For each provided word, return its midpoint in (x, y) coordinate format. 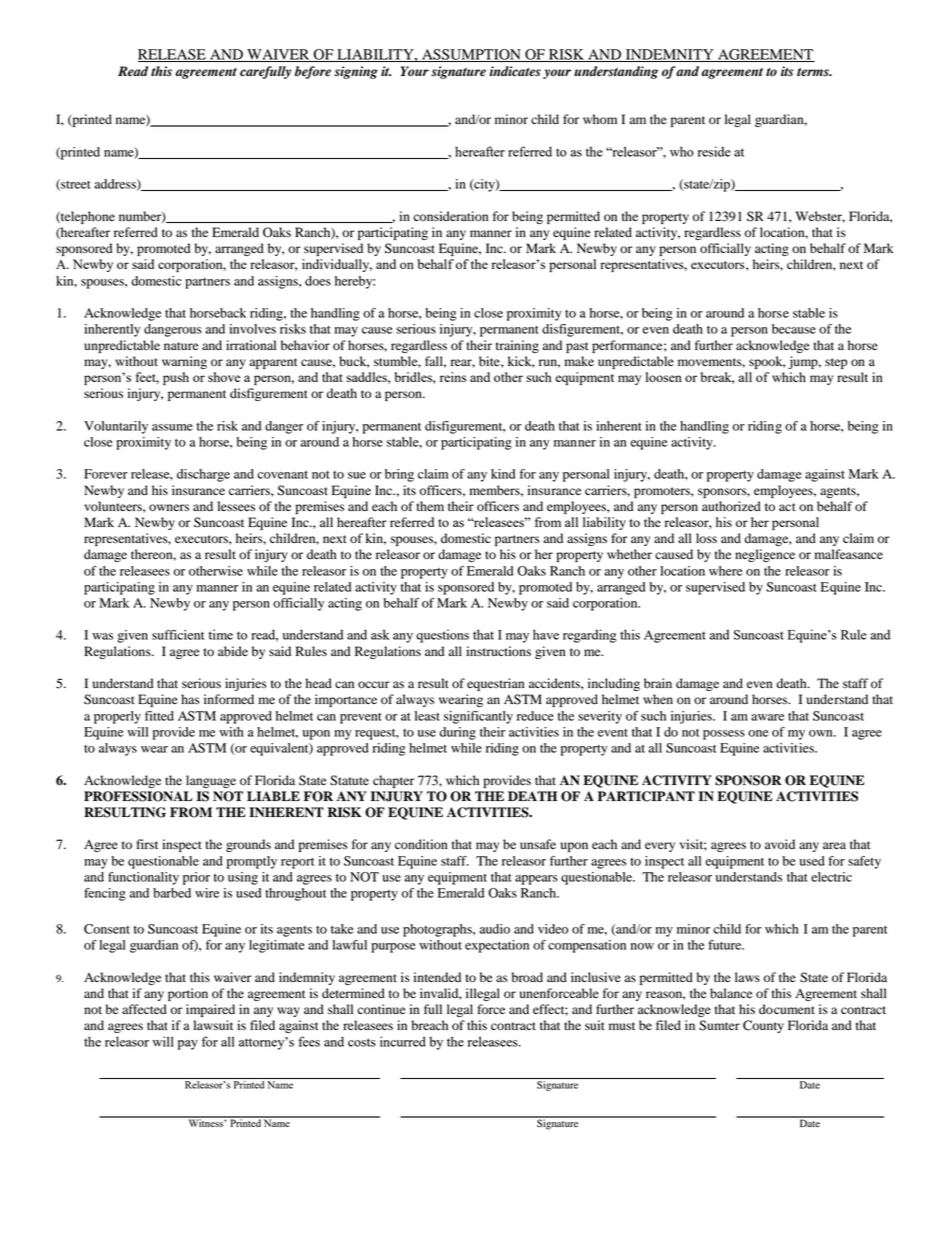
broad (527, 977)
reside (714, 151)
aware (767, 717)
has (190, 699)
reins (453, 377)
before (313, 72)
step (836, 363)
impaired (210, 1010)
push (176, 378)
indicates (515, 71)
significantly (478, 717)
